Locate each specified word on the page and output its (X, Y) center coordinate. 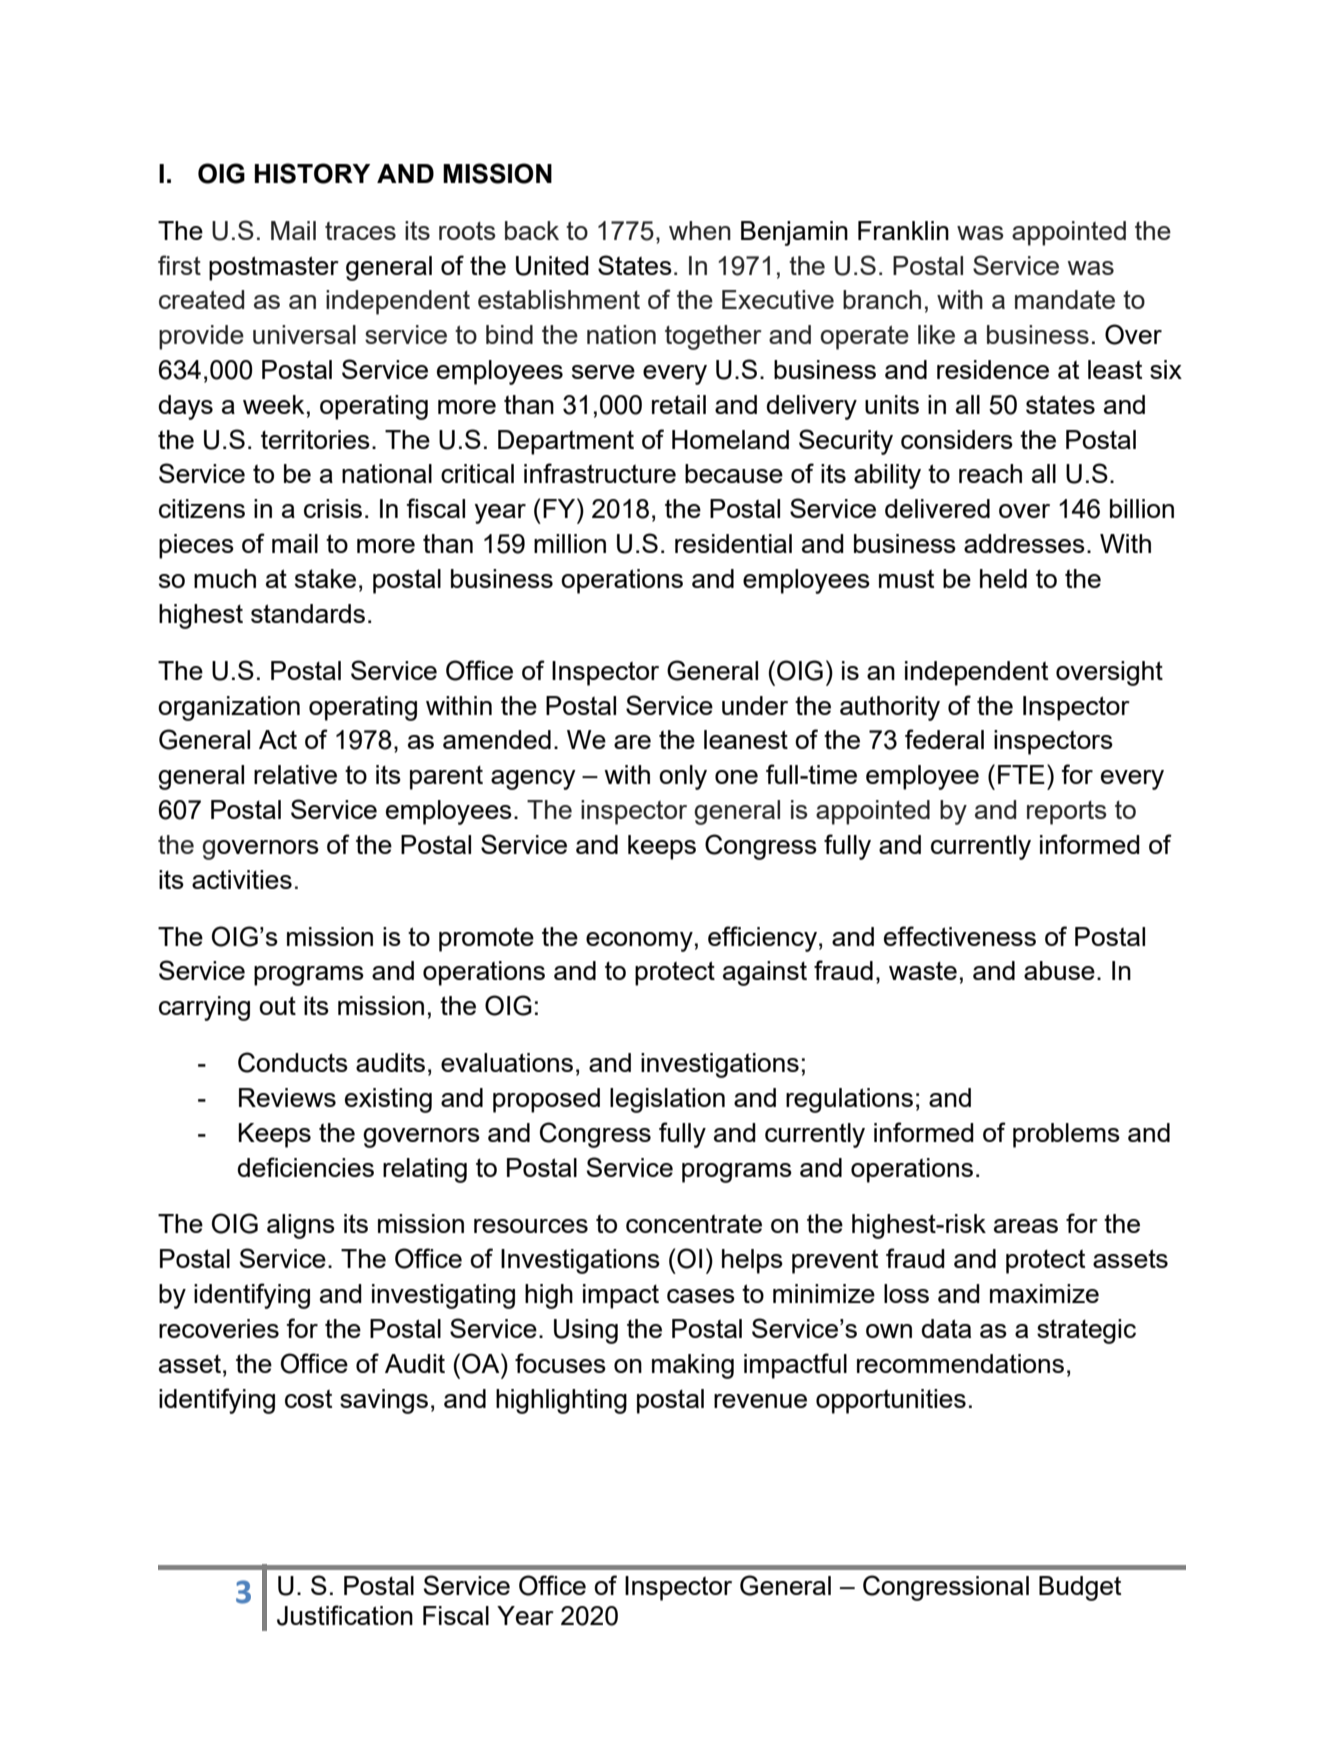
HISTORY (312, 173)
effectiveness (960, 936)
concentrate (694, 1224)
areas (1026, 1226)
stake (325, 578)
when (700, 230)
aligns (301, 1226)
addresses (1024, 543)
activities (242, 879)
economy (639, 942)
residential (733, 543)
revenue (760, 1401)
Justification (345, 1615)
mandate (1065, 299)
